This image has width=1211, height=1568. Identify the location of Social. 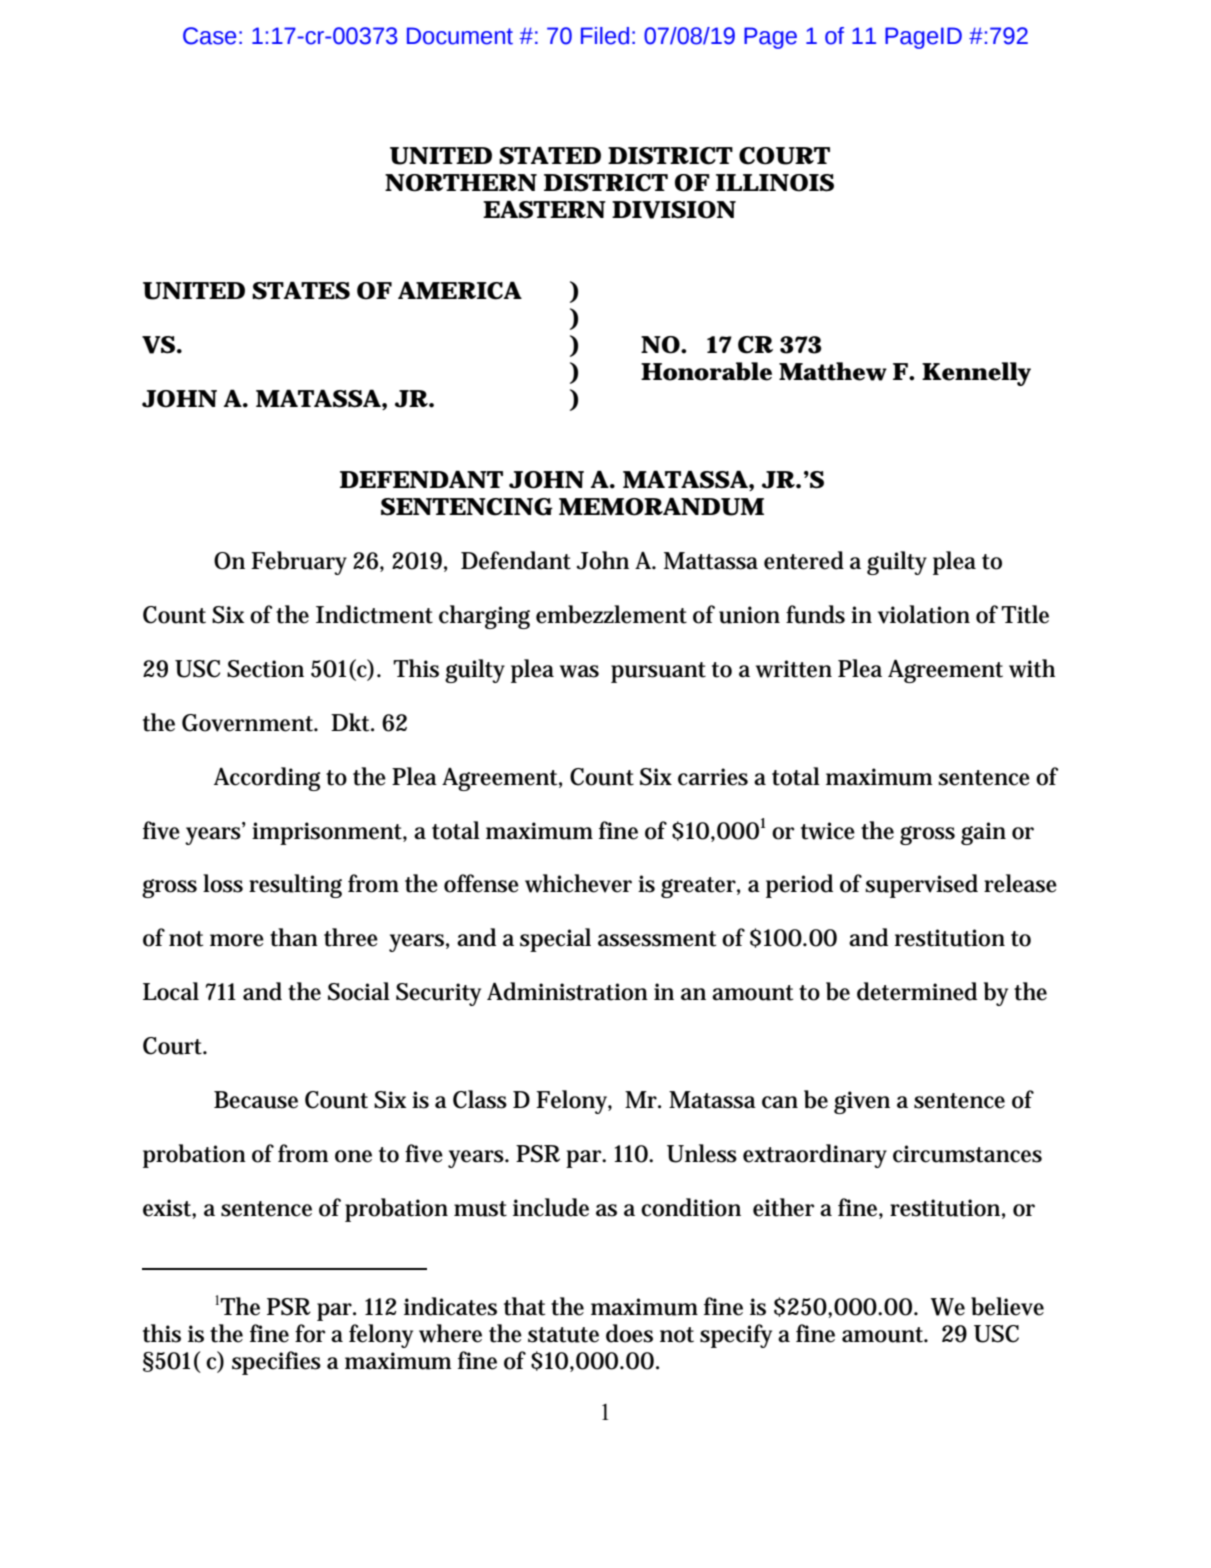
(359, 991).
